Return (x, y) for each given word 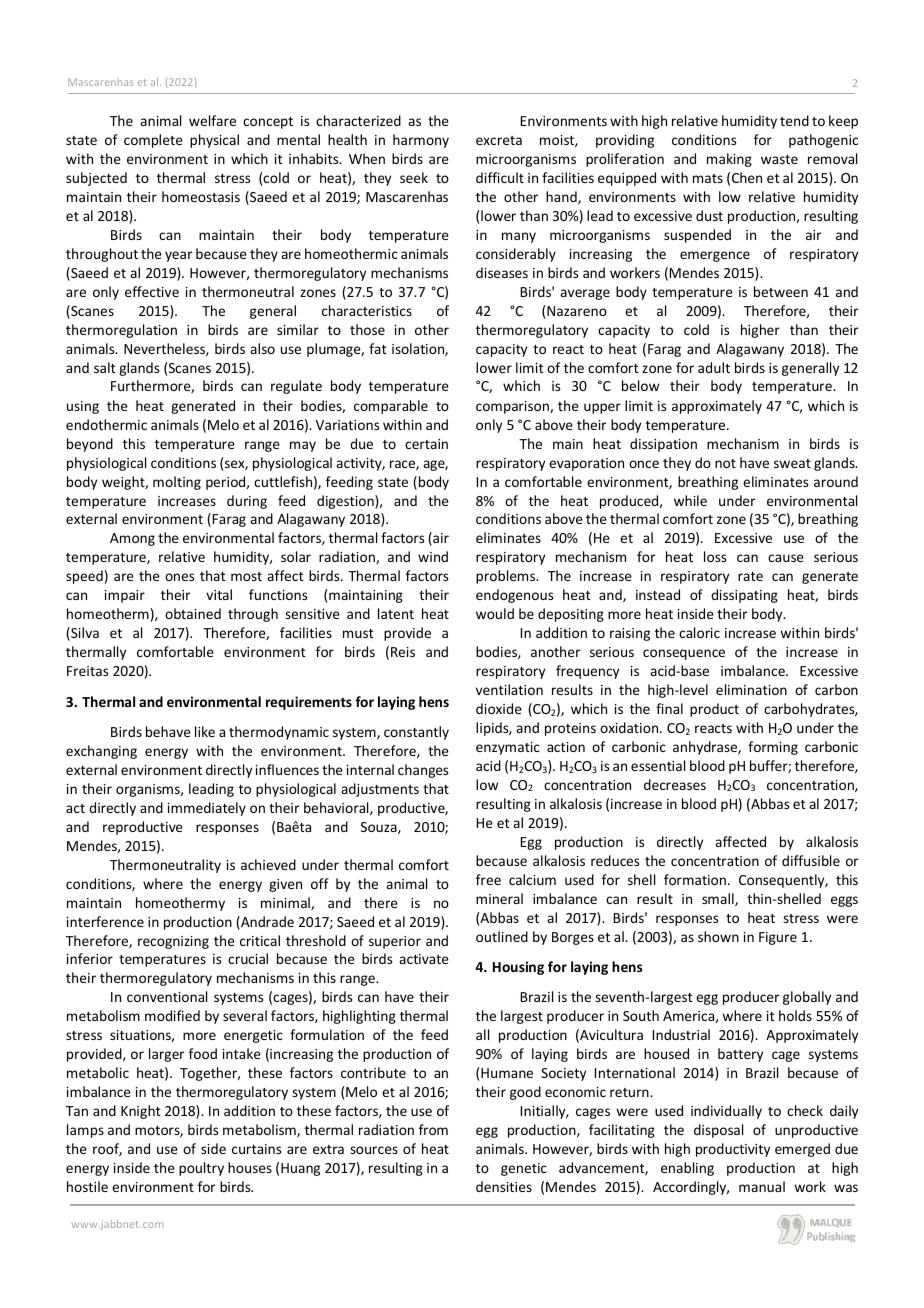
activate (424, 959)
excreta (499, 140)
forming (773, 748)
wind (433, 556)
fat (378, 348)
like (205, 731)
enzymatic (508, 748)
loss (715, 556)
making (729, 160)
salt (105, 367)
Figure (778, 938)
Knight (141, 1112)
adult (714, 367)
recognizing (173, 942)
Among (132, 539)
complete (153, 141)
